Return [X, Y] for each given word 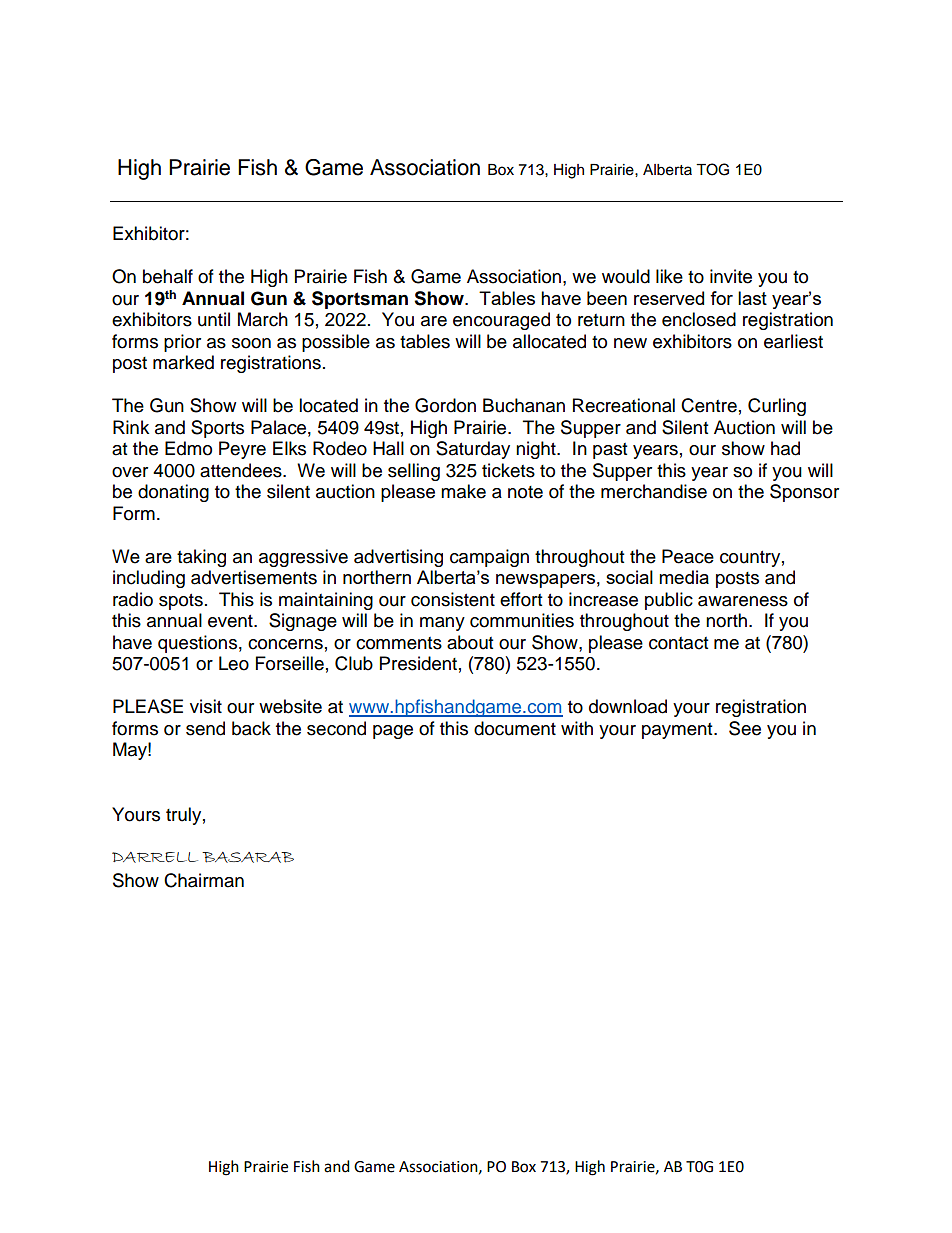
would [626, 276]
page [393, 732]
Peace [688, 556]
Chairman [204, 880]
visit [206, 706]
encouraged [501, 321]
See [745, 728]
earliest [793, 341]
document [515, 728]
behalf [168, 276]
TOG [712, 169]
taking [201, 558]
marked [183, 362]
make [463, 491]
